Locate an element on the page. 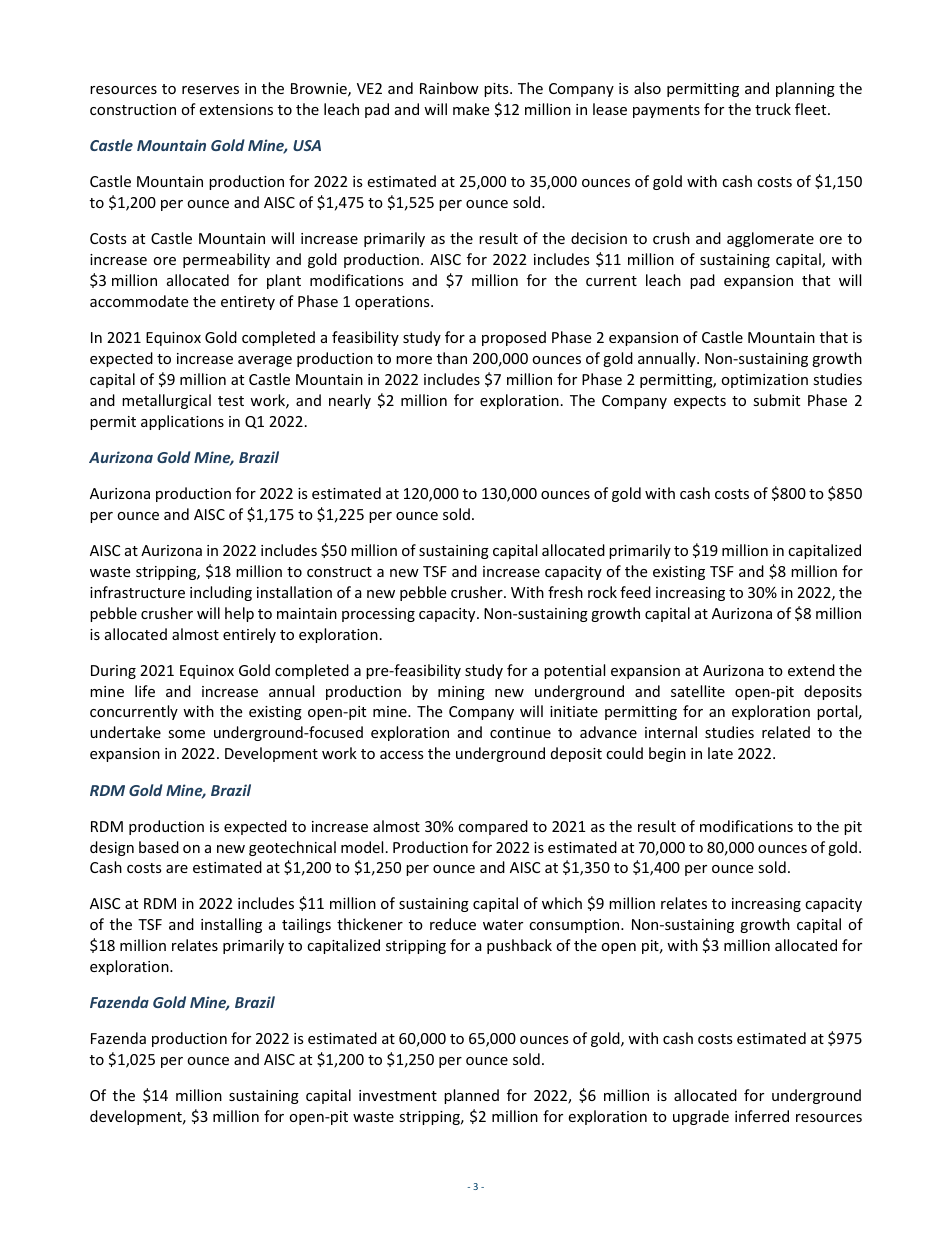 Image resolution: width=952 pixels, height=1233 pixels. reserves is located at coordinates (210, 90).
